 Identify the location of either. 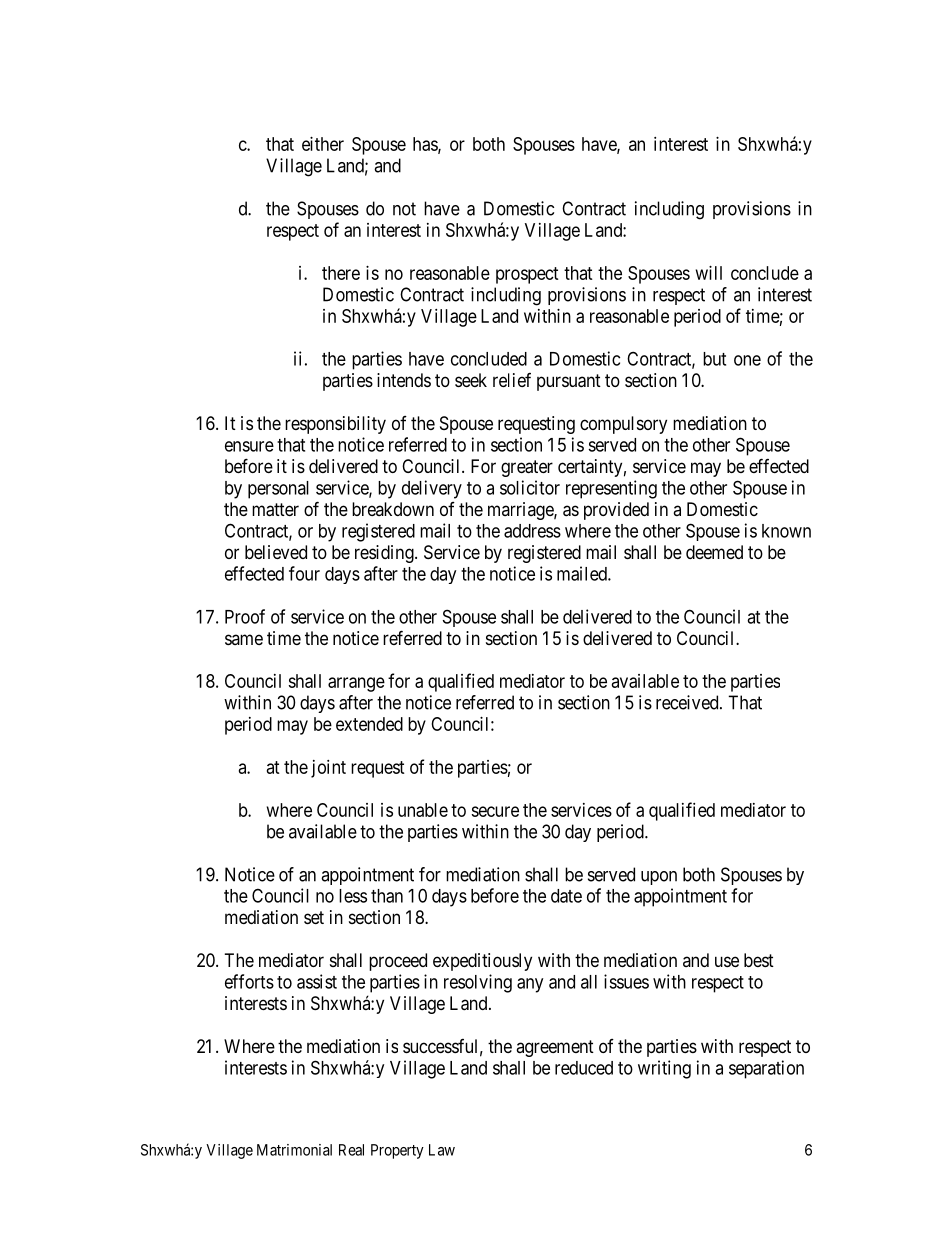
(323, 144).
